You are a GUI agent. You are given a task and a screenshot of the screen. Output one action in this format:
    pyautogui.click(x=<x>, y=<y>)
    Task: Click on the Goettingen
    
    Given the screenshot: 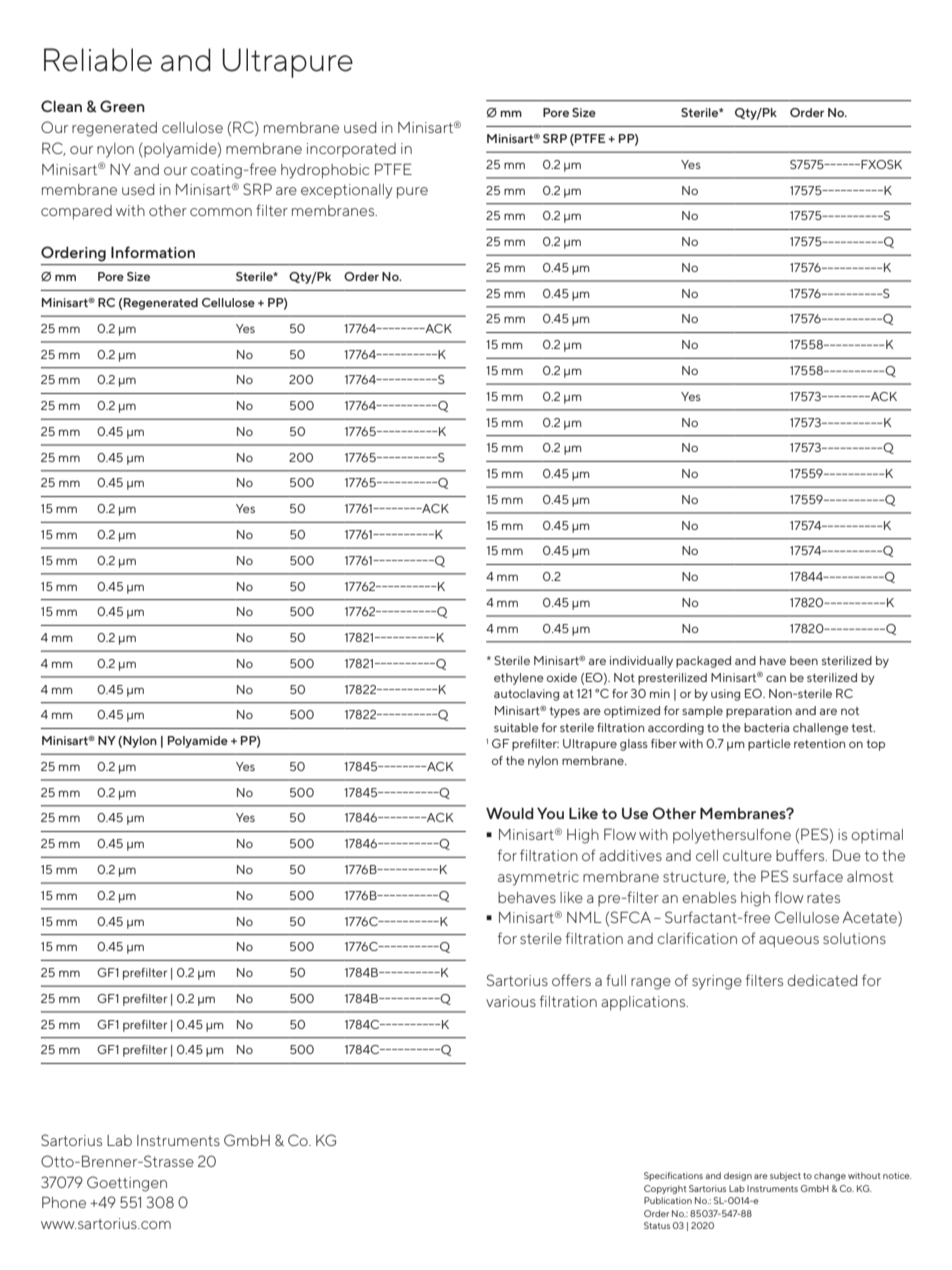 What is the action you would take?
    pyautogui.click(x=127, y=1184)
